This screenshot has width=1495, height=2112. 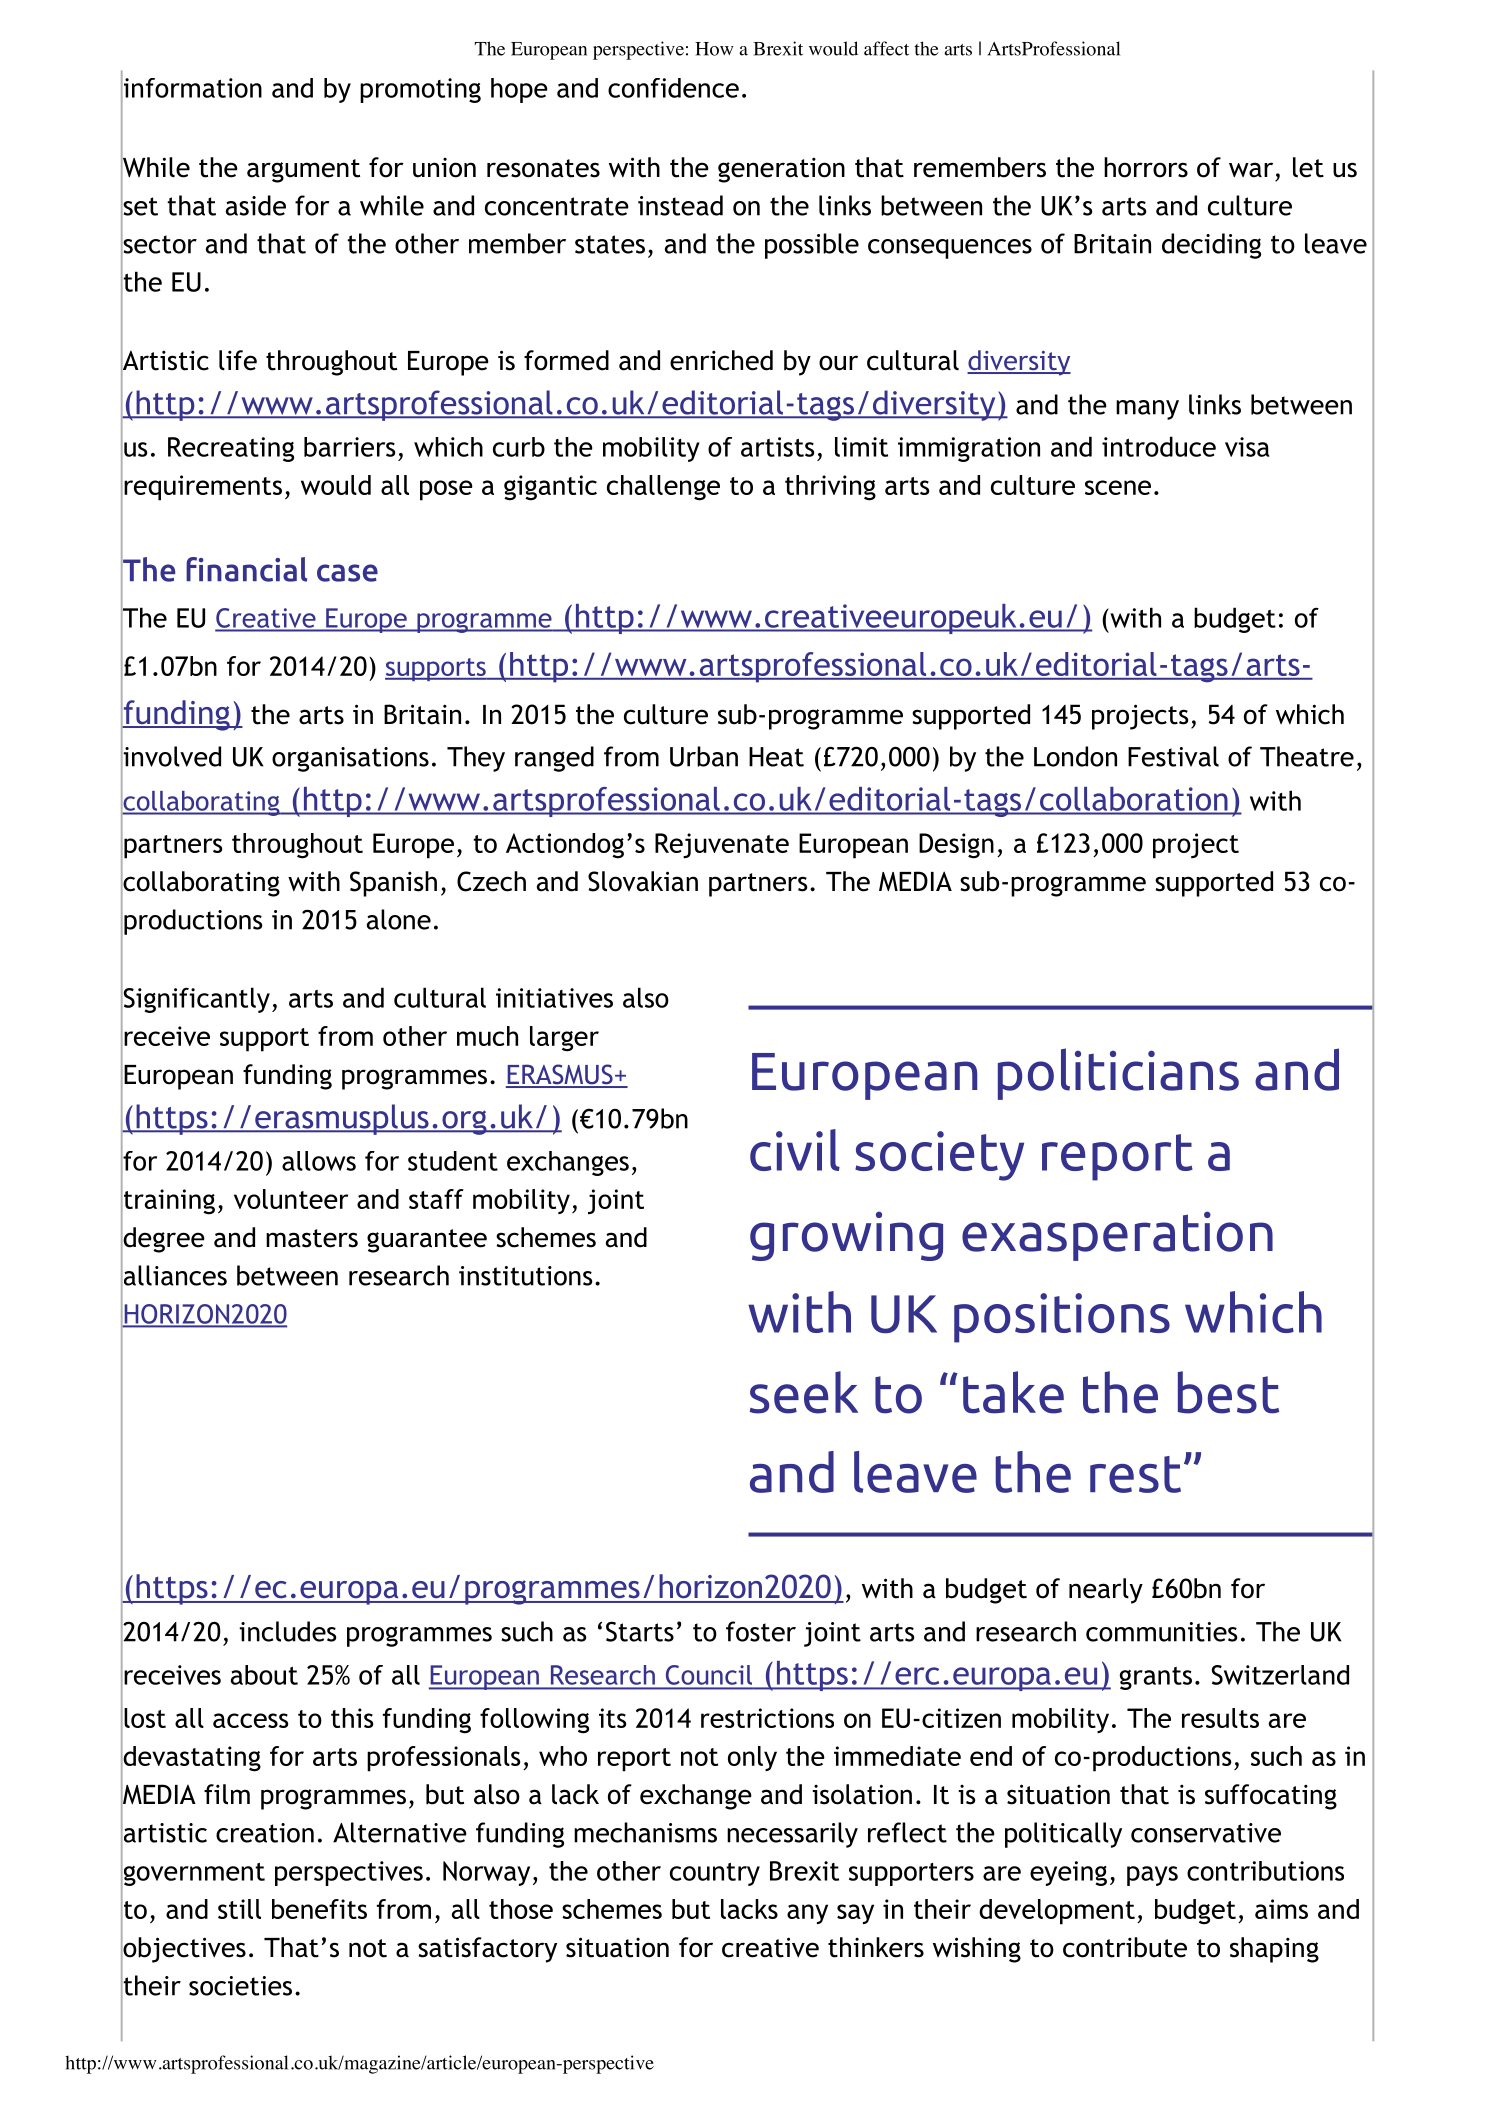 What do you see at coordinates (781, 170) in the screenshot?
I see `generation` at bounding box center [781, 170].
